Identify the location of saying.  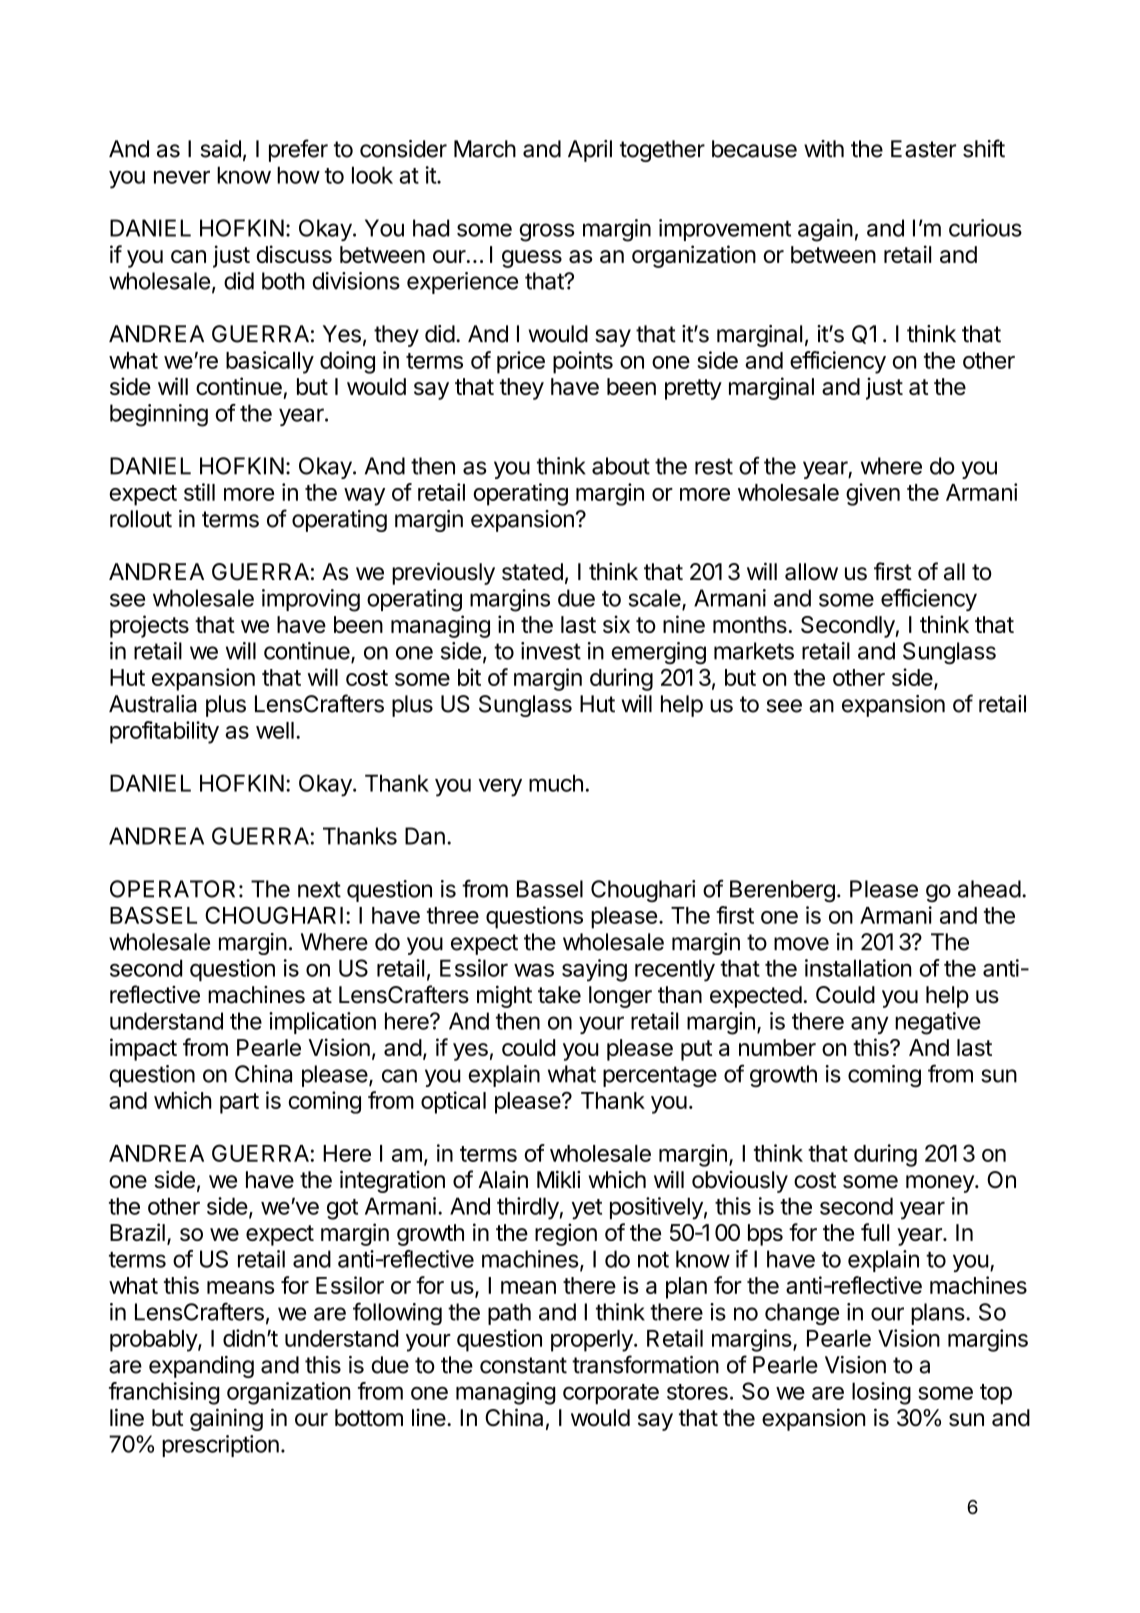
(594, 970).
